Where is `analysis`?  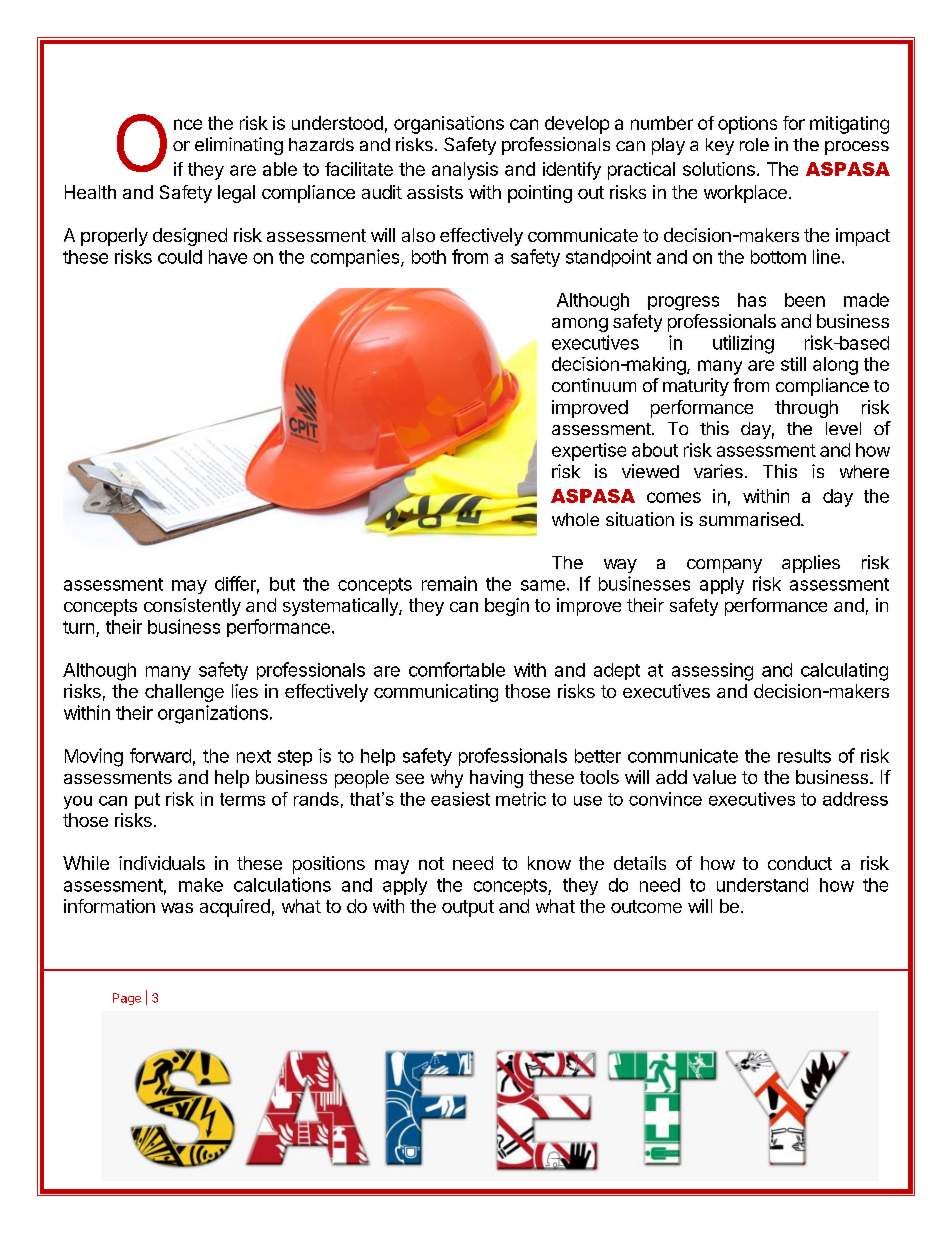 analysis is located at coordinates (465, 171).
